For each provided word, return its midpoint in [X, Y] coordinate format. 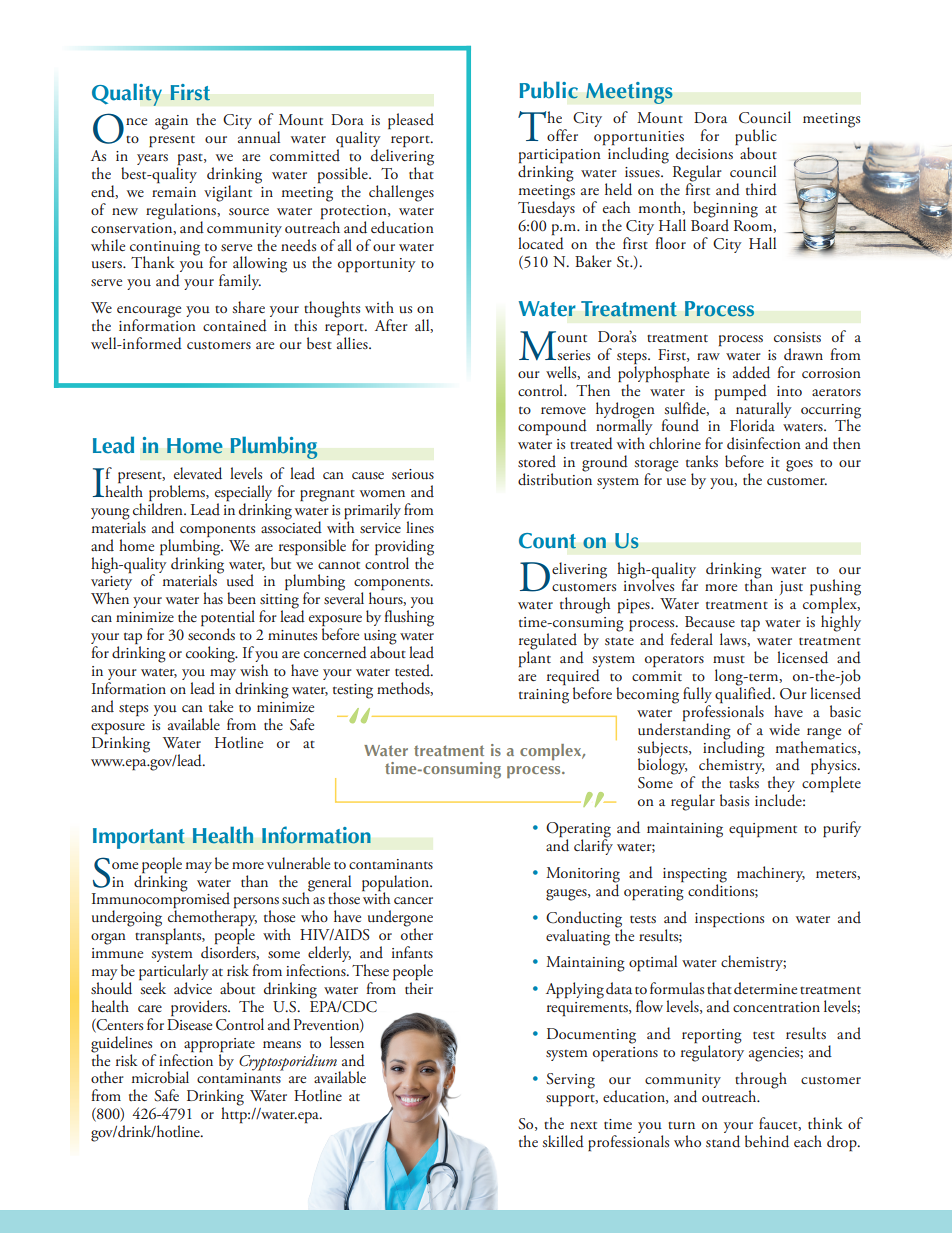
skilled [563, 1141]
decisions [704, 153]
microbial [160, 1077]
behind [767, 1141]
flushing [409, 618]
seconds [211, 633]
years [152, 159]
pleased [411, 121]
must [729, 659]
